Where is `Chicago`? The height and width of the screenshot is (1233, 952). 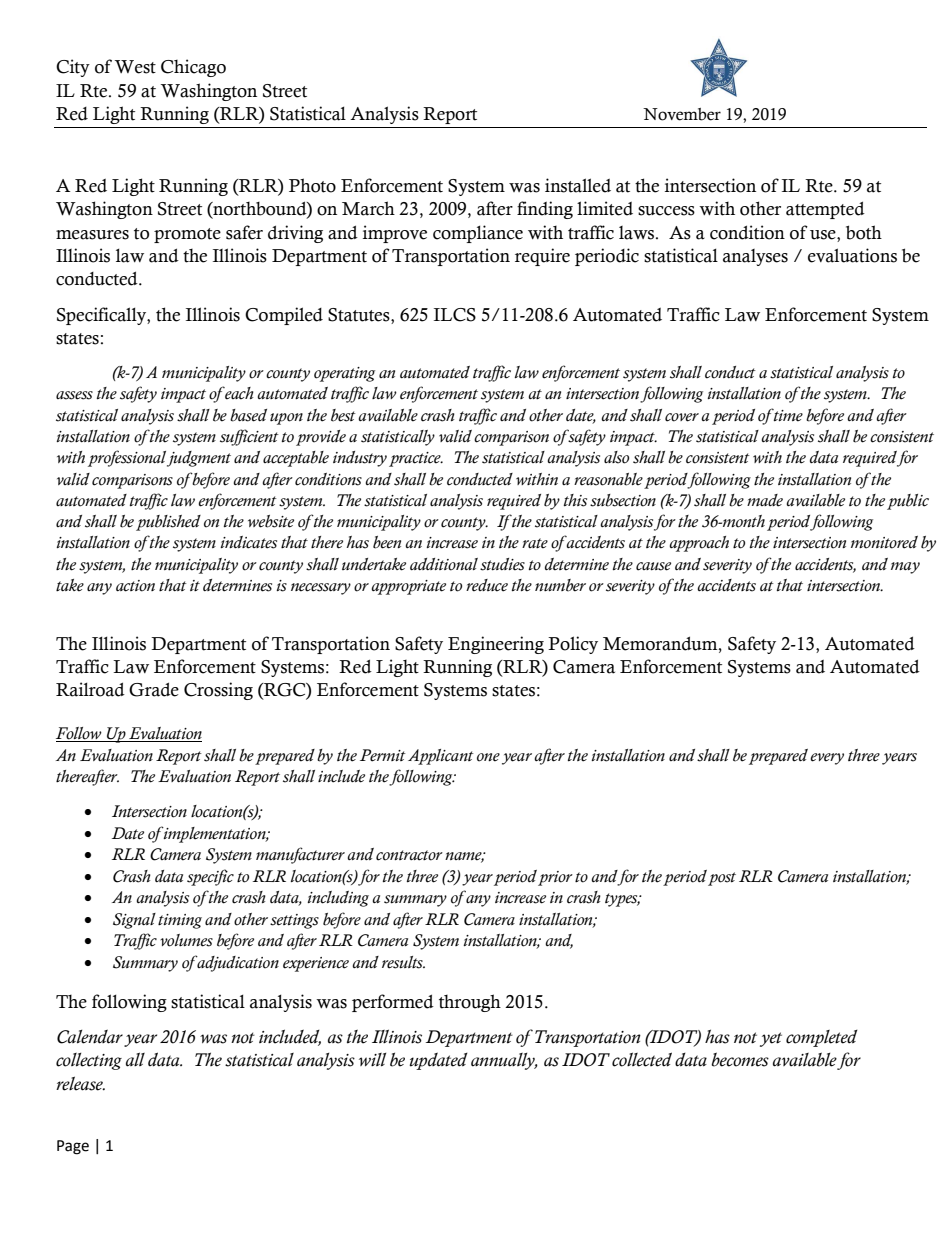 Chicago is located at coordinates (193, 68).
